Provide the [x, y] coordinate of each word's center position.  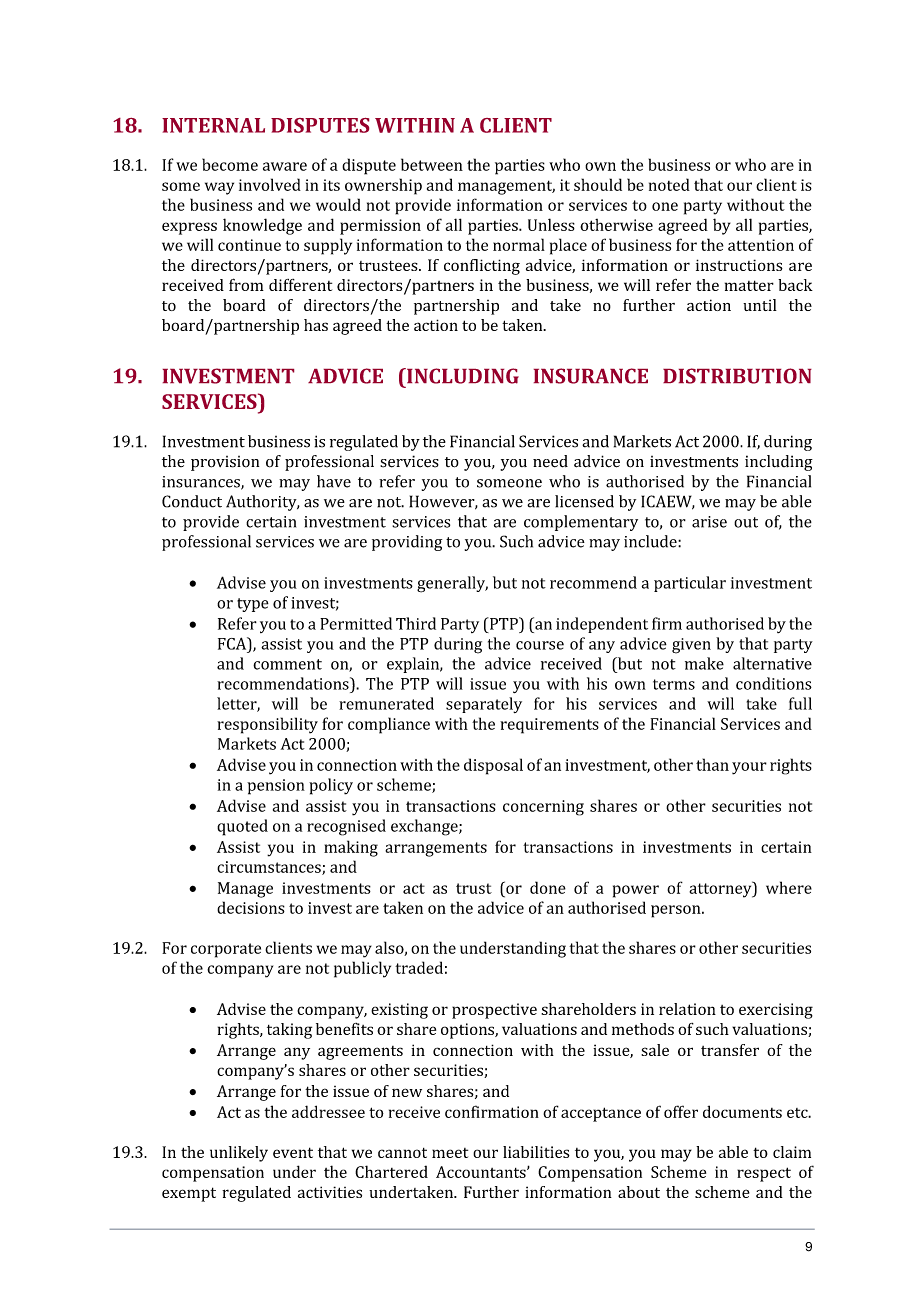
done [548, 887]
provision [225, 463]
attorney [721, 889]
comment [287, 664]
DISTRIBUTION [737, 376]
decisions [251, 907]
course [540, 645]
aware [285, 166]
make [704, 663]
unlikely [239, 1154]
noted [669, 184]
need [550, 461]
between [432, 164]
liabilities [536, 1152]
